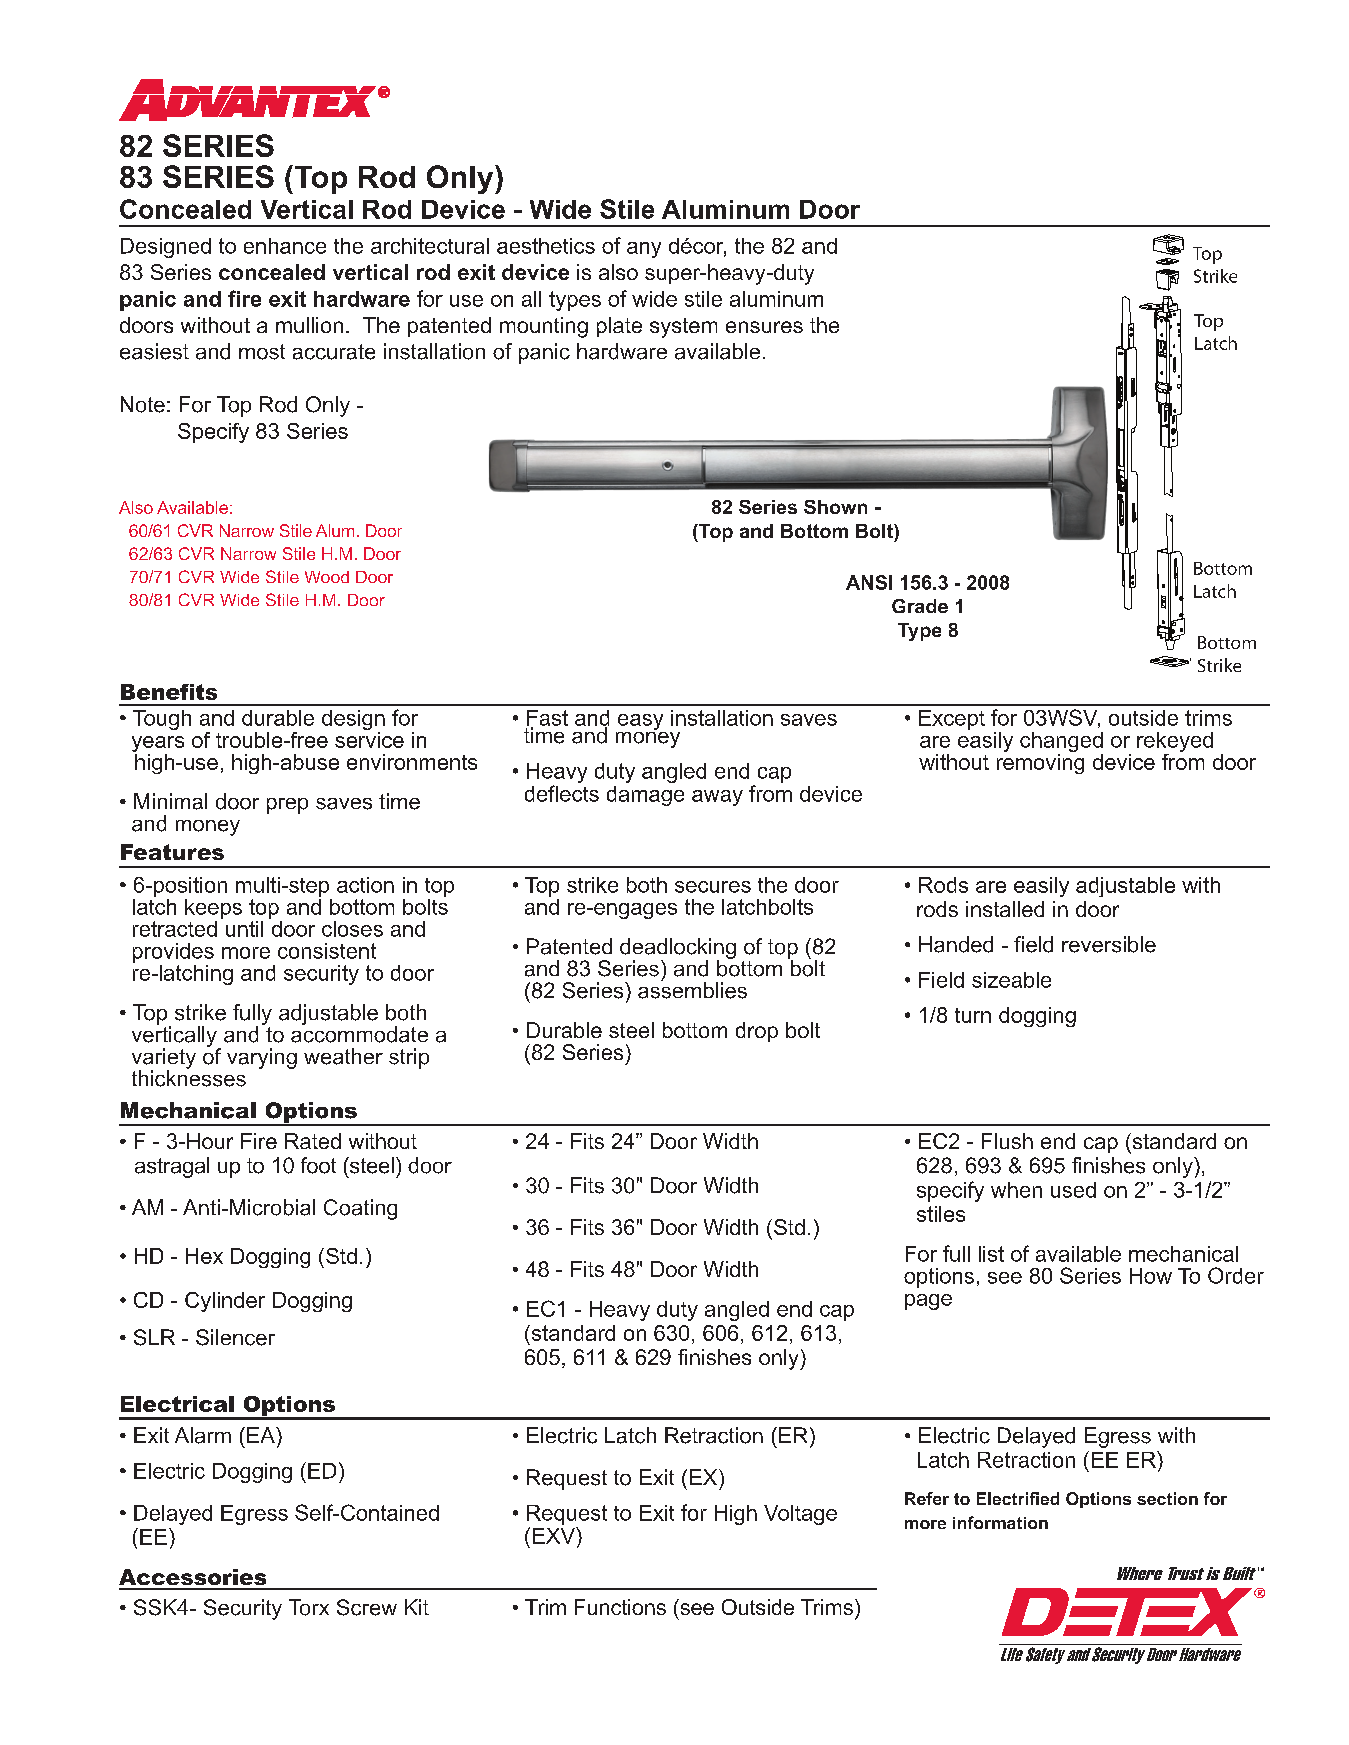  I want to click on enhance, so click(285, 246).
